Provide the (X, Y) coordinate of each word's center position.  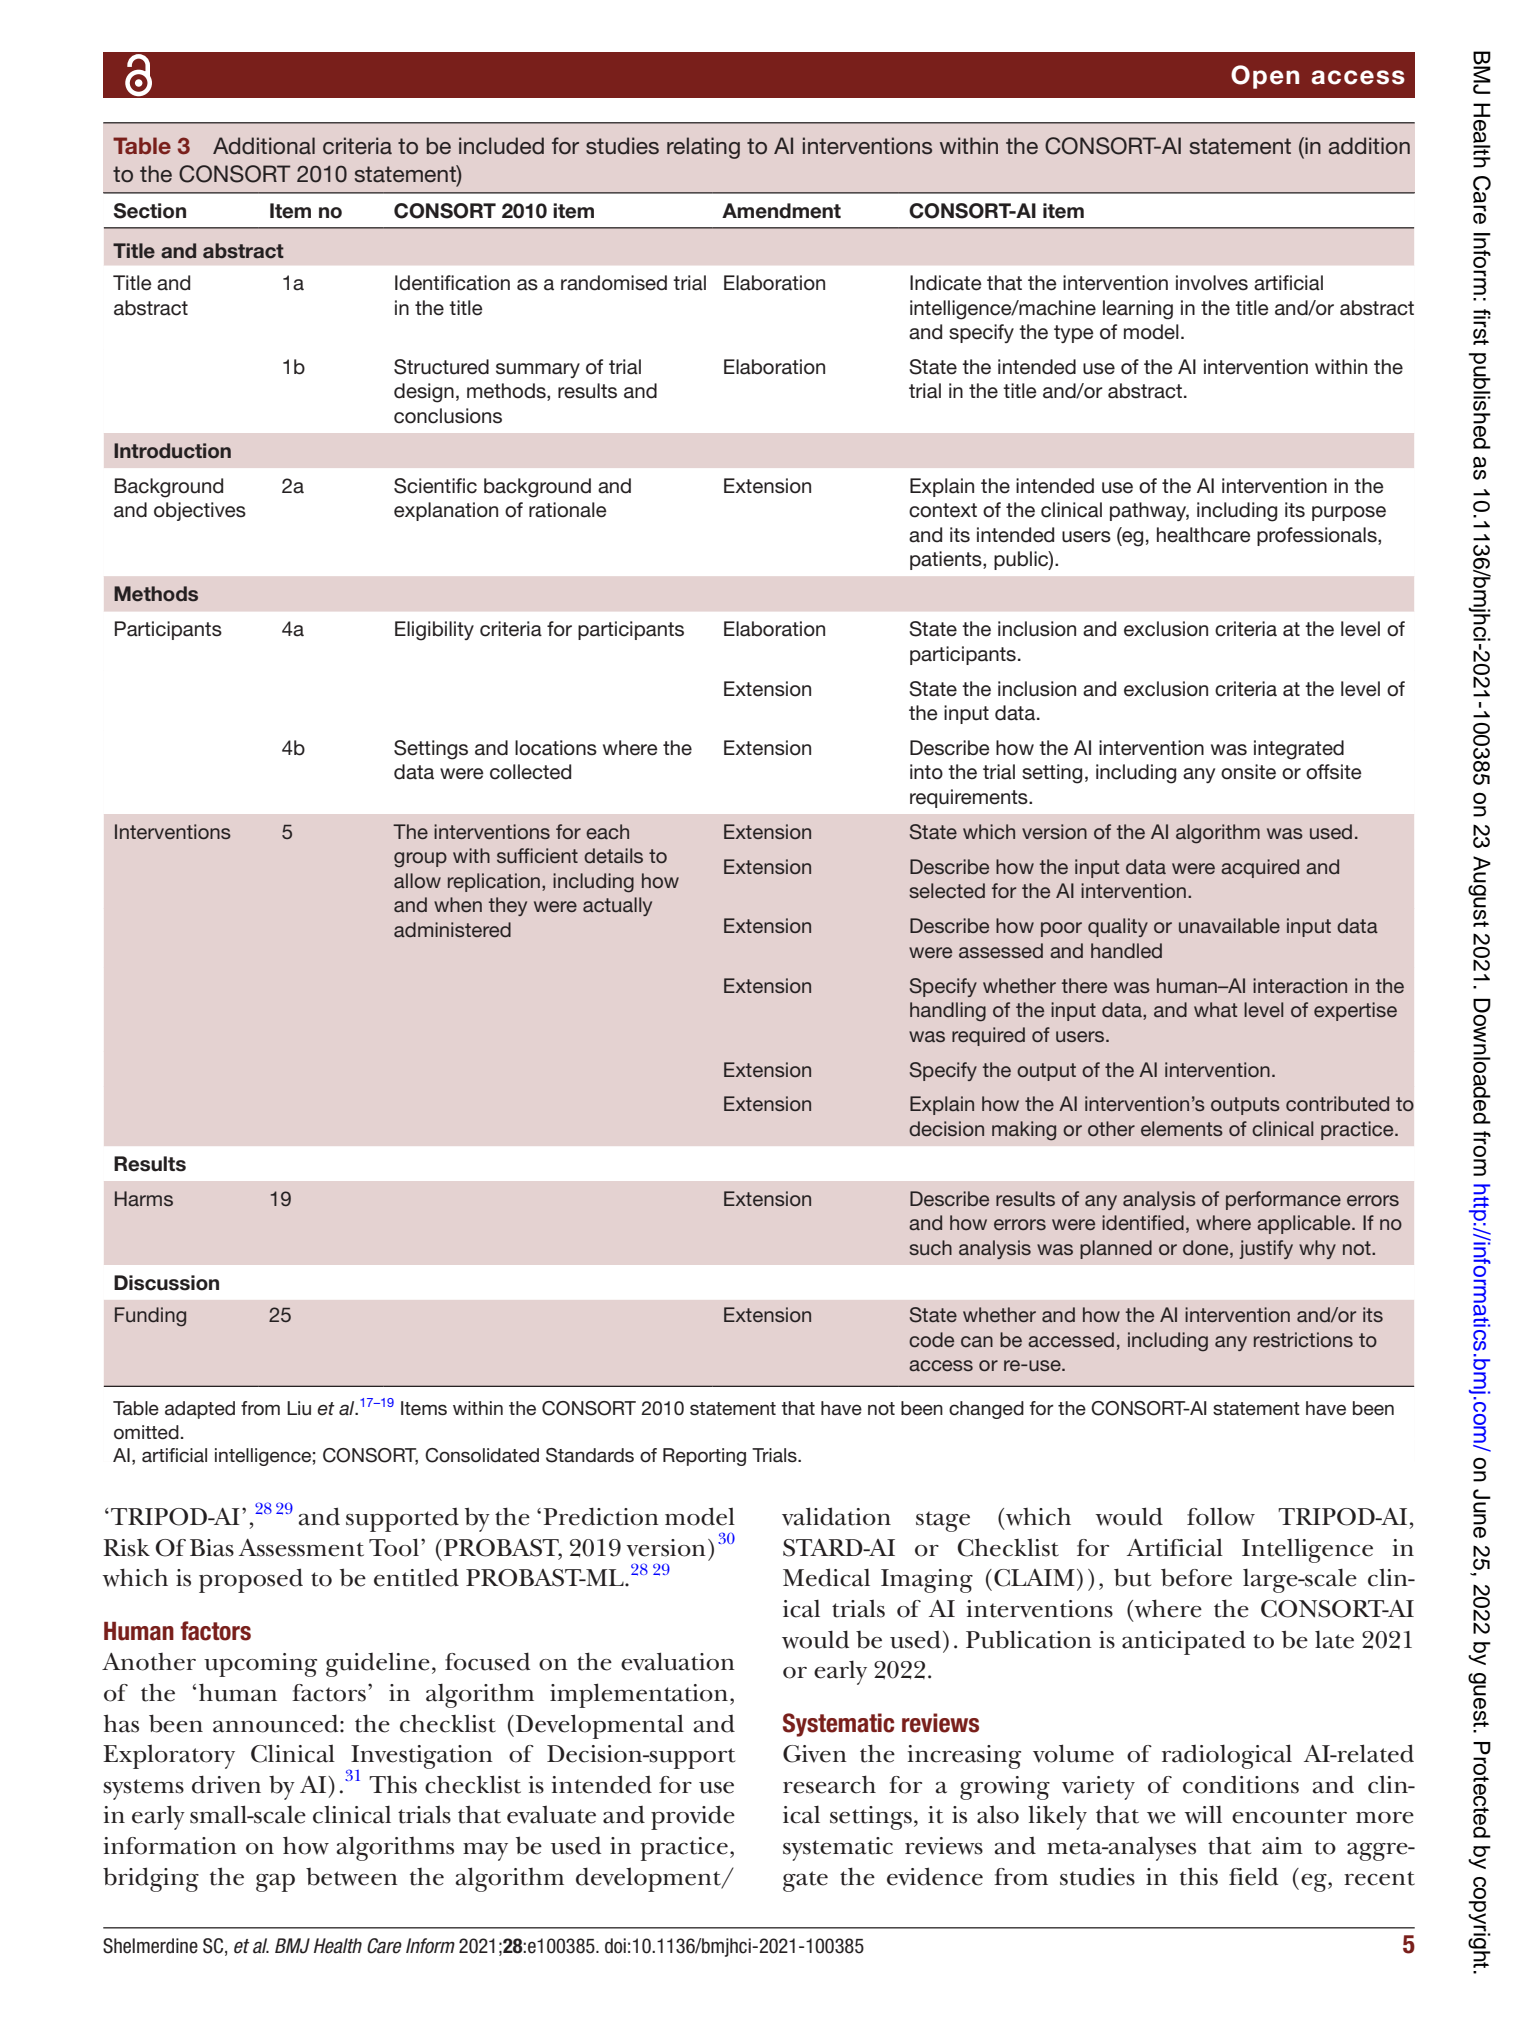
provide (693, 1817)
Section (150, 211)
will (1203, 1814)
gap (275, 1882)
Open (1265, 77)
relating (703, 148)
